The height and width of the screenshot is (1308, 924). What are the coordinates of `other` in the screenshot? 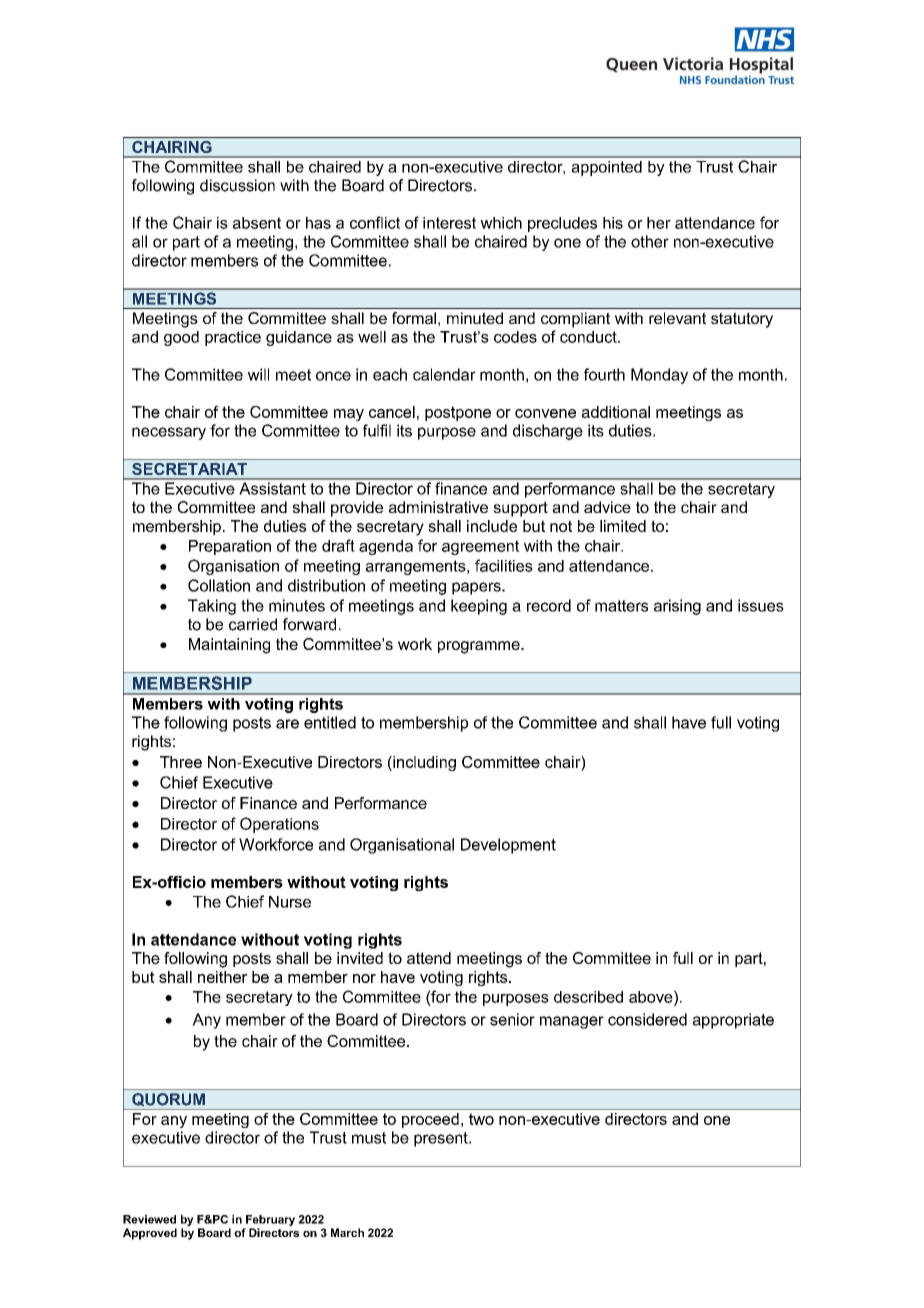 It's located at (650, 241).
